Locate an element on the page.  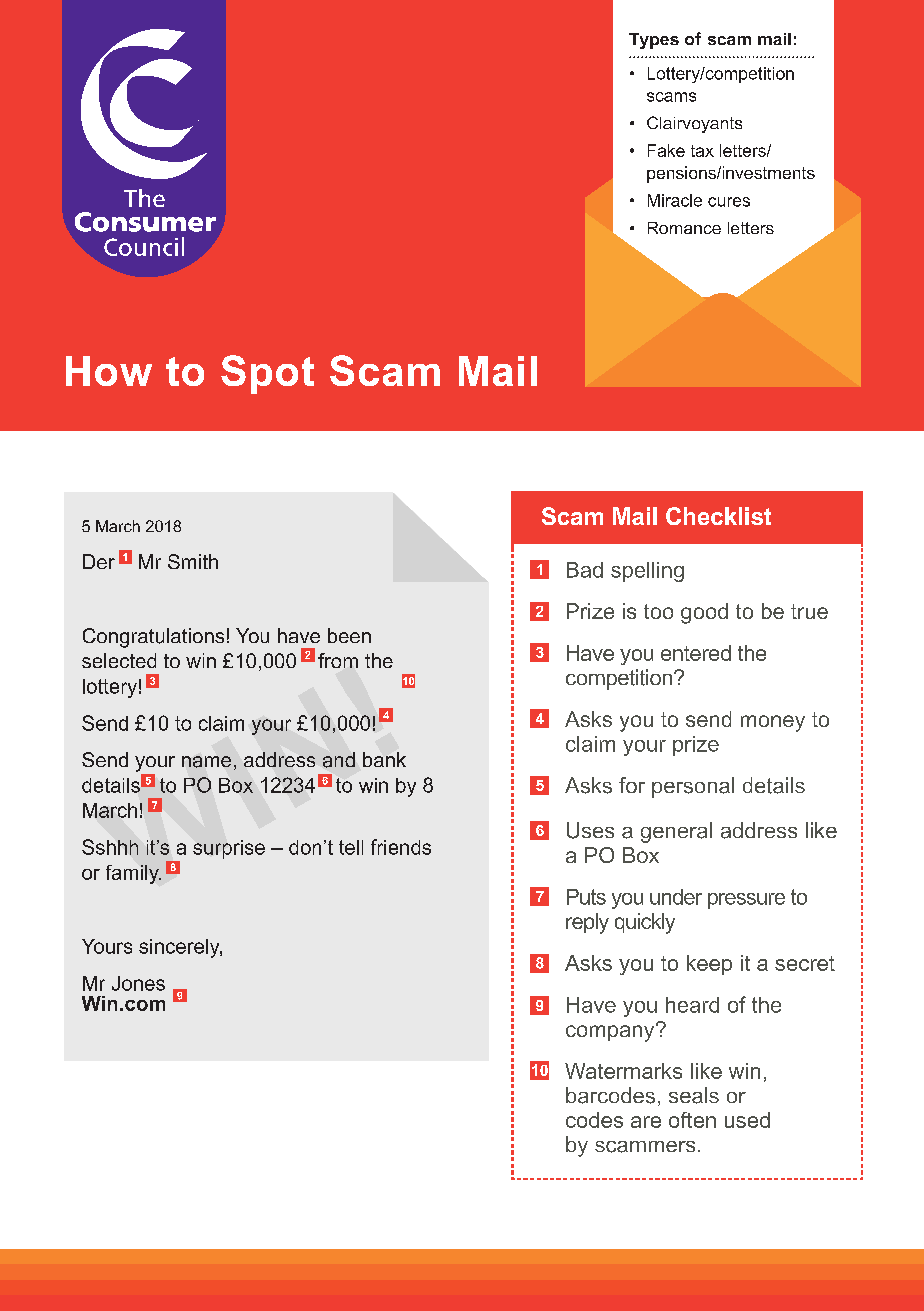
Spot is located at coordinates (267, 374).
